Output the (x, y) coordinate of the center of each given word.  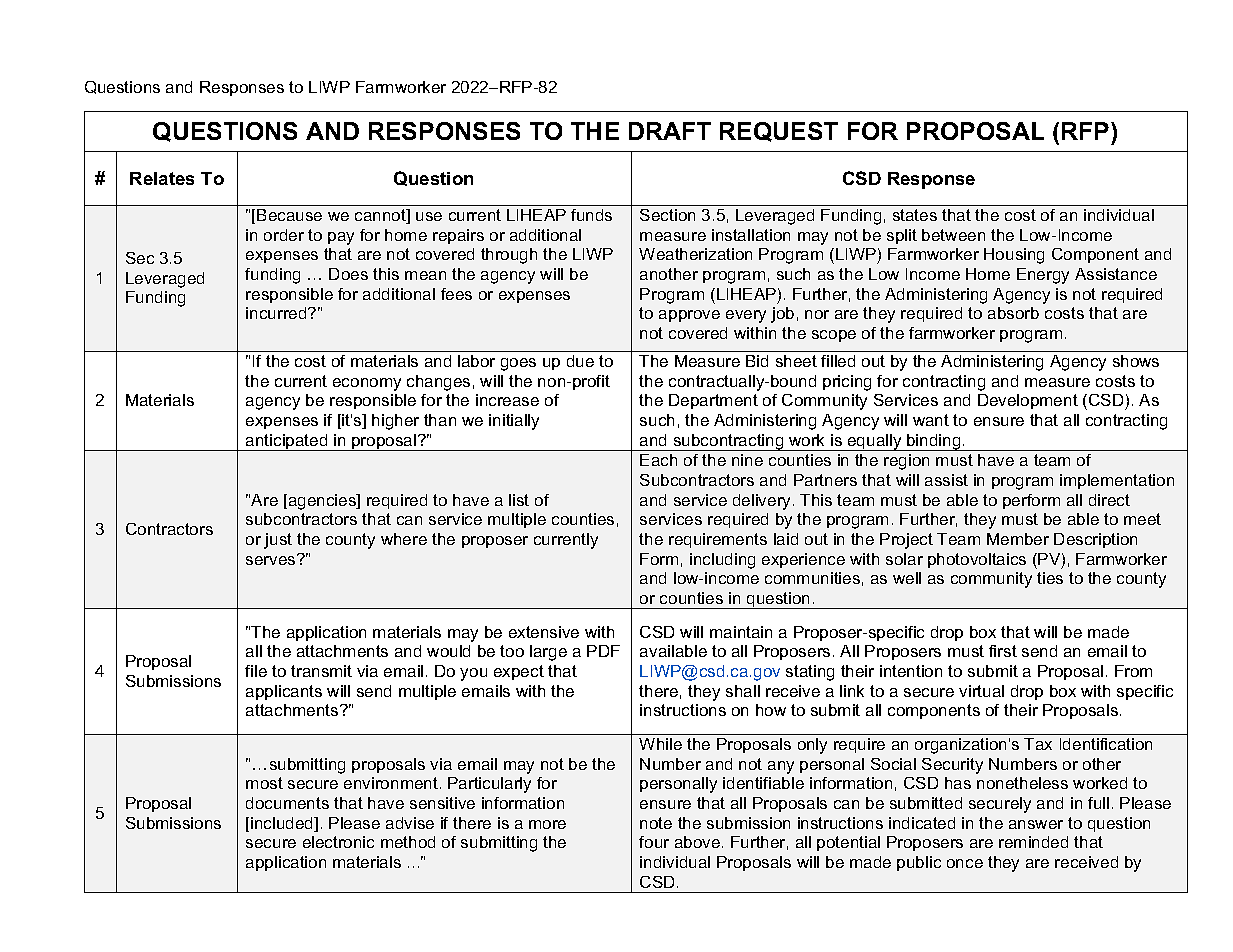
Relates (162, 178)
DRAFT (670, 131)
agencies (322, 502)
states (915, 215)
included (283, 824)
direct (1109, 500)
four (654, 842)
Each (658, 460)
